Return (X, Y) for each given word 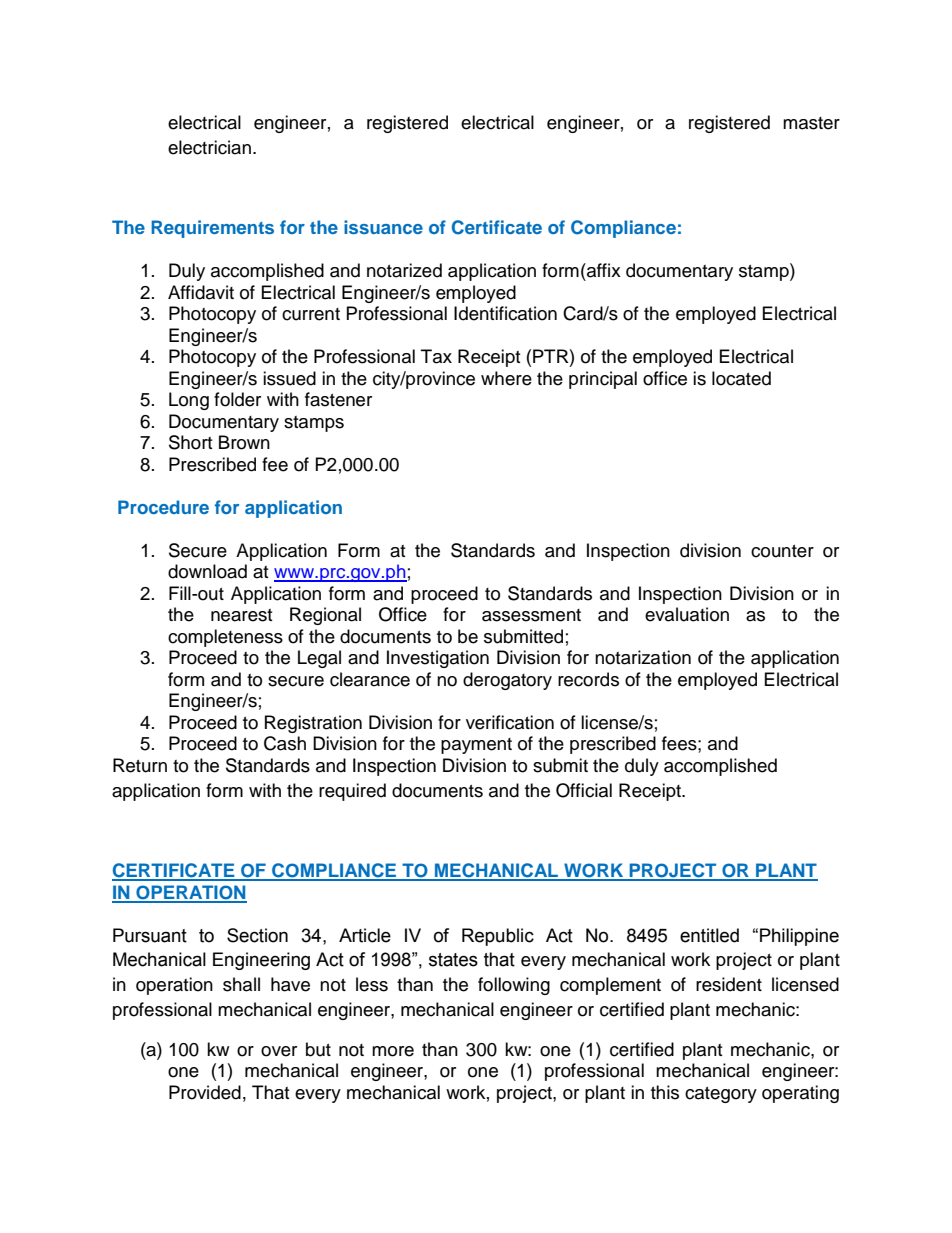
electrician (209, 147)
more (393, 1051)
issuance (383, 227)
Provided (205, 1092)
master (811, 123)
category (721, 1095)
